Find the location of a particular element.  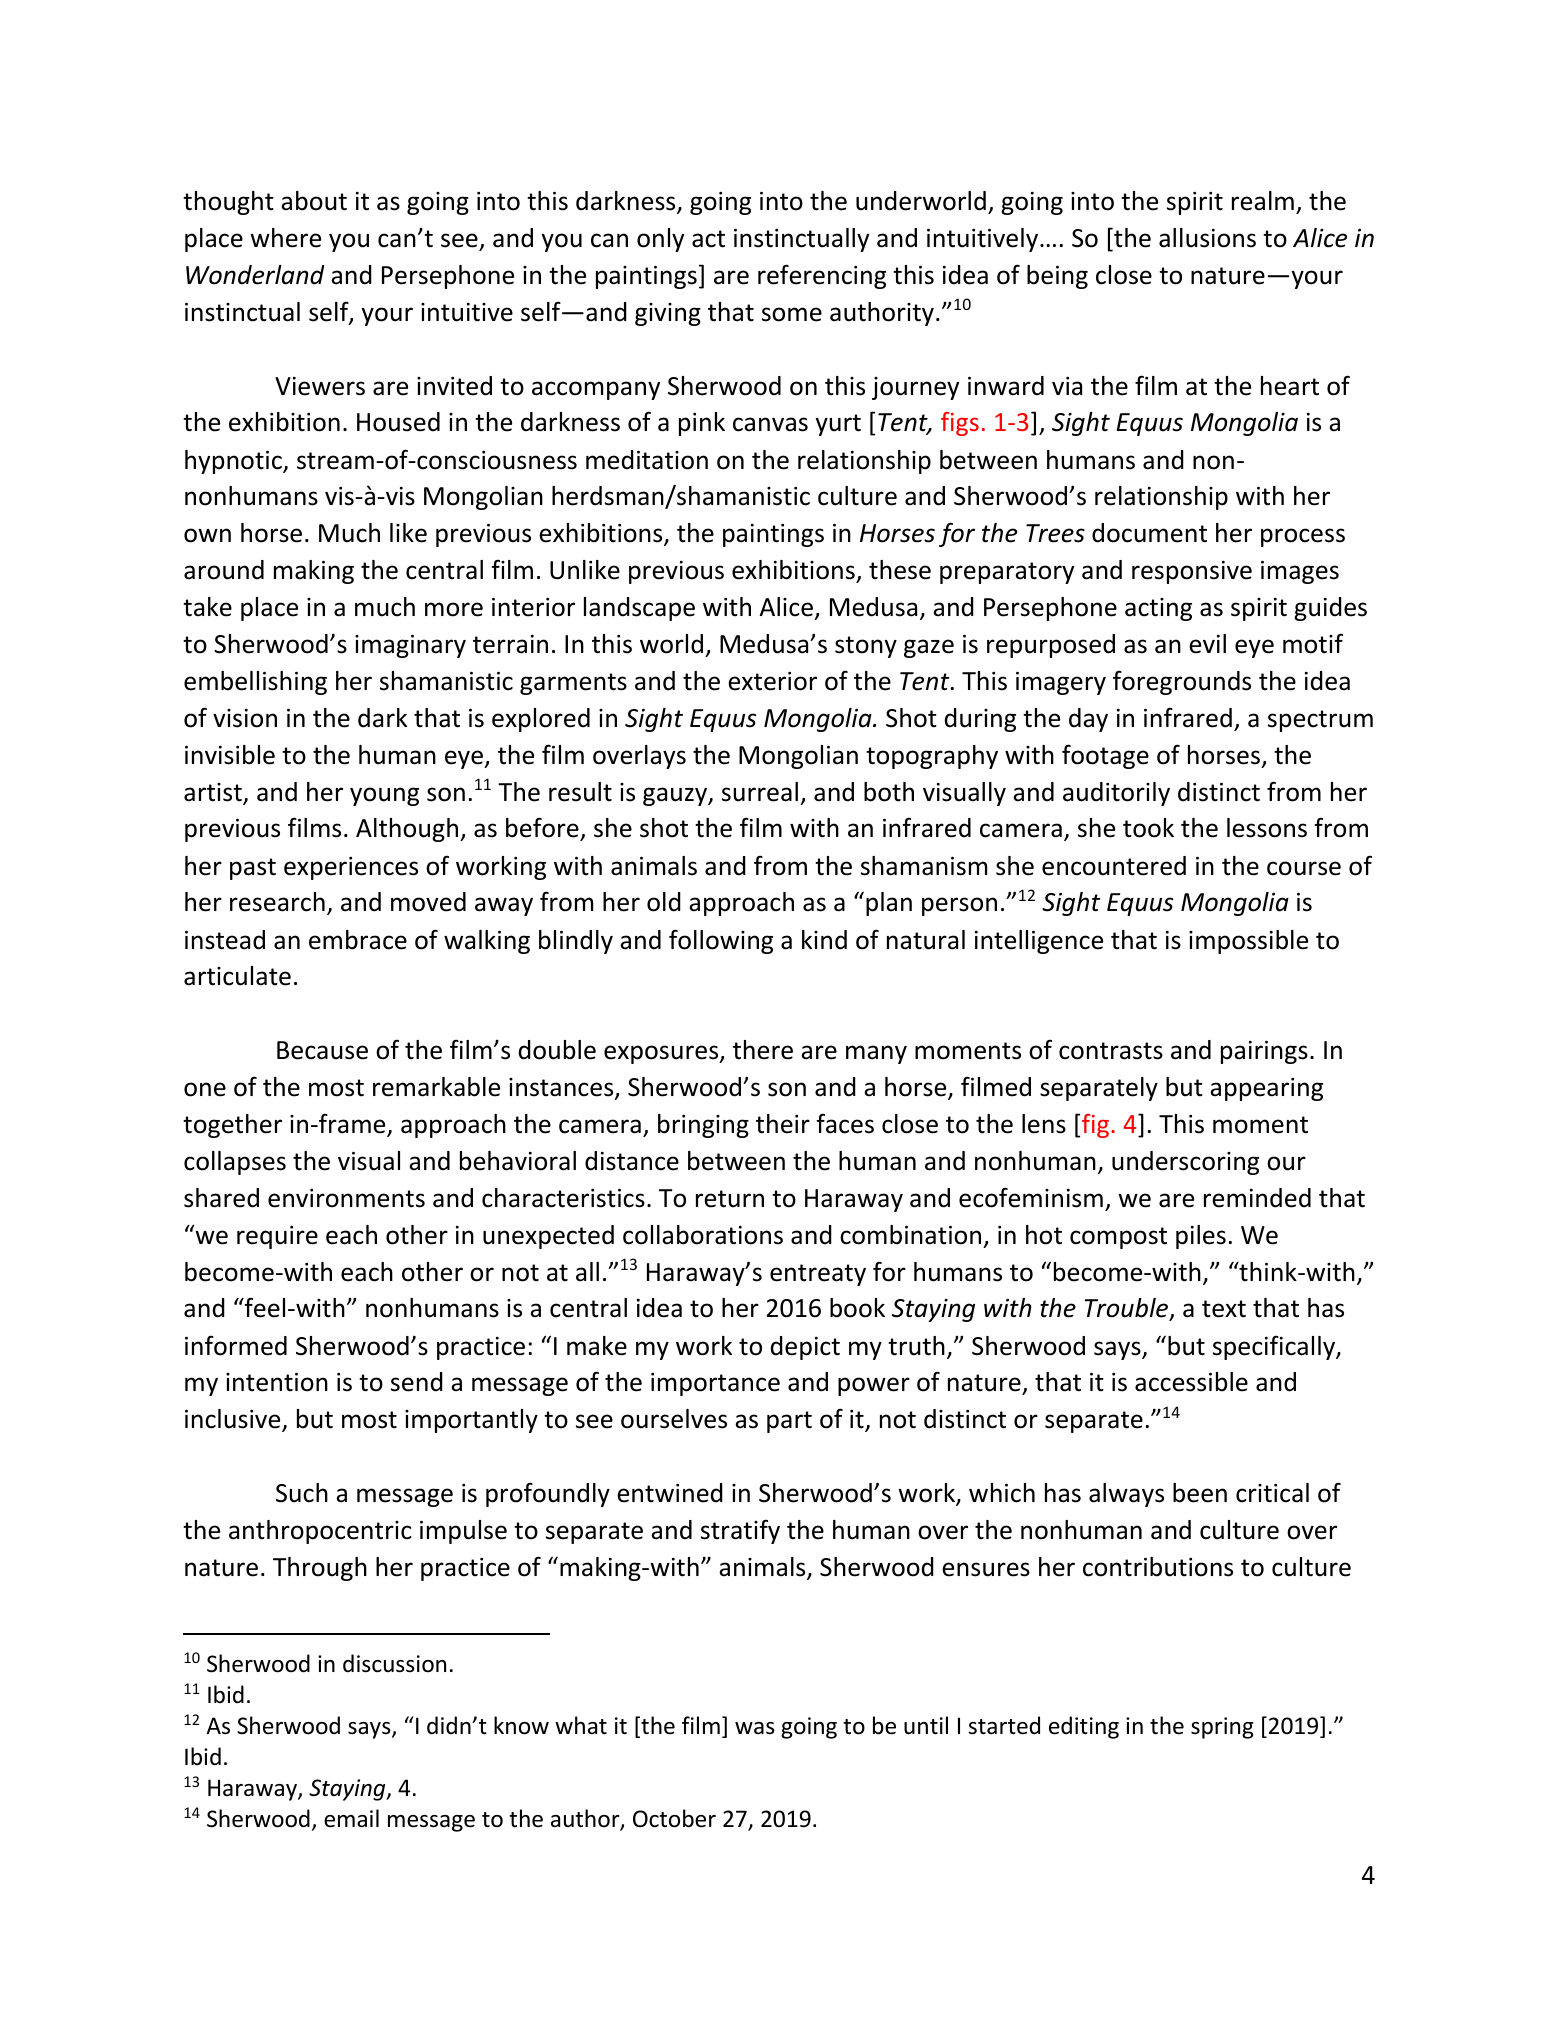

send is located at coordinates (417, 1382).
